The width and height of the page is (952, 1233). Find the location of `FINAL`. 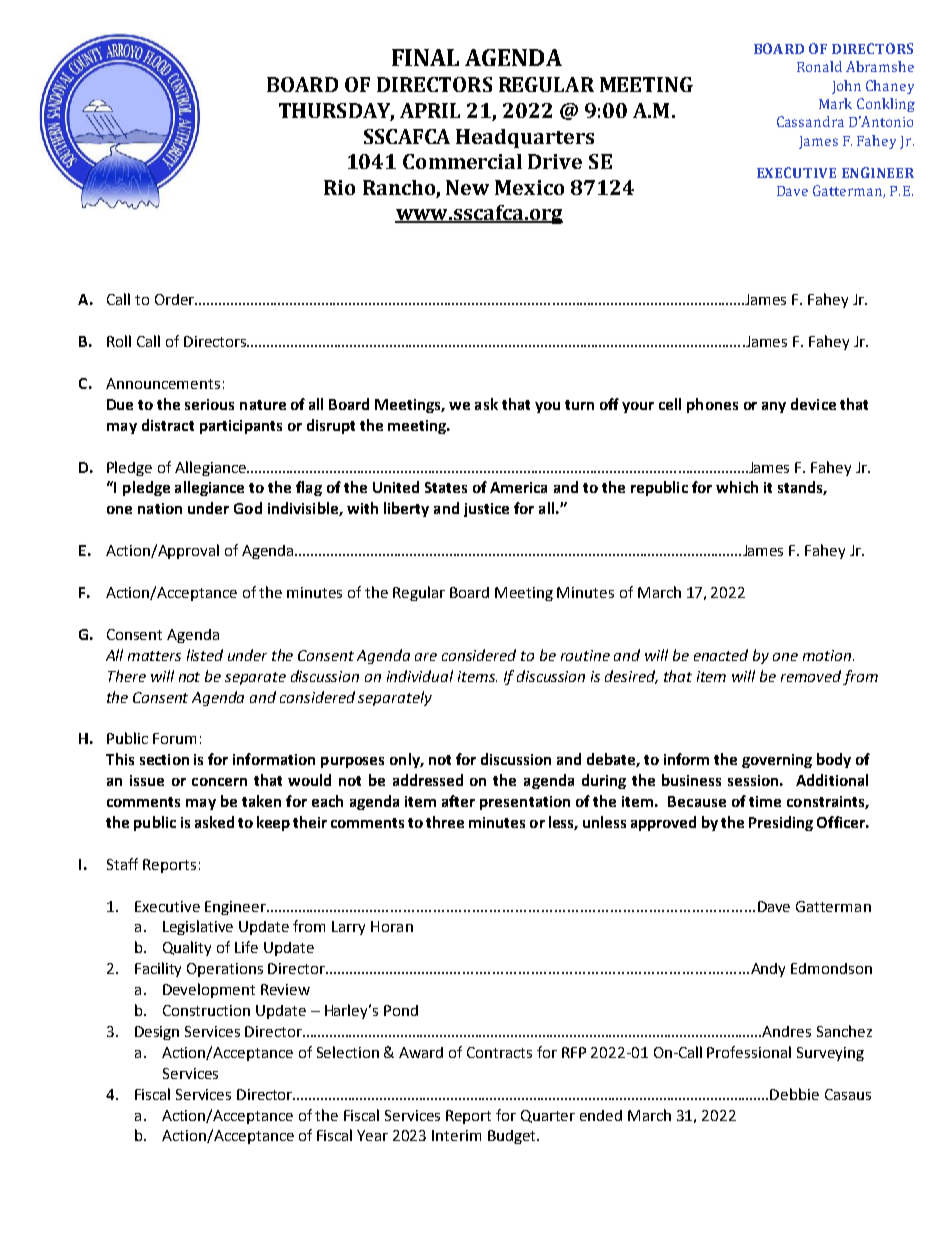

FINAL is located at coordinates (425, 57).
